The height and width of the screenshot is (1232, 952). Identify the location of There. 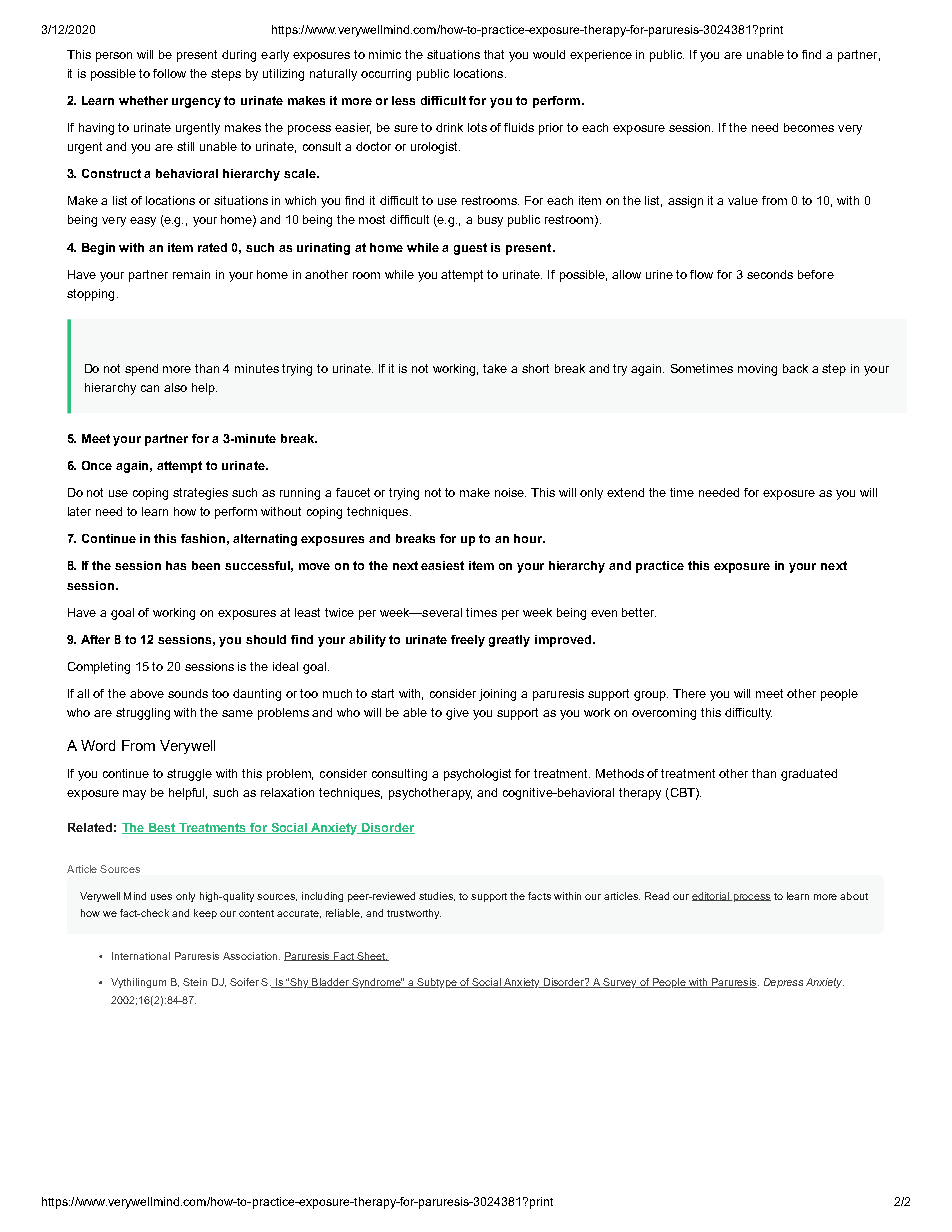
(689, 693).
